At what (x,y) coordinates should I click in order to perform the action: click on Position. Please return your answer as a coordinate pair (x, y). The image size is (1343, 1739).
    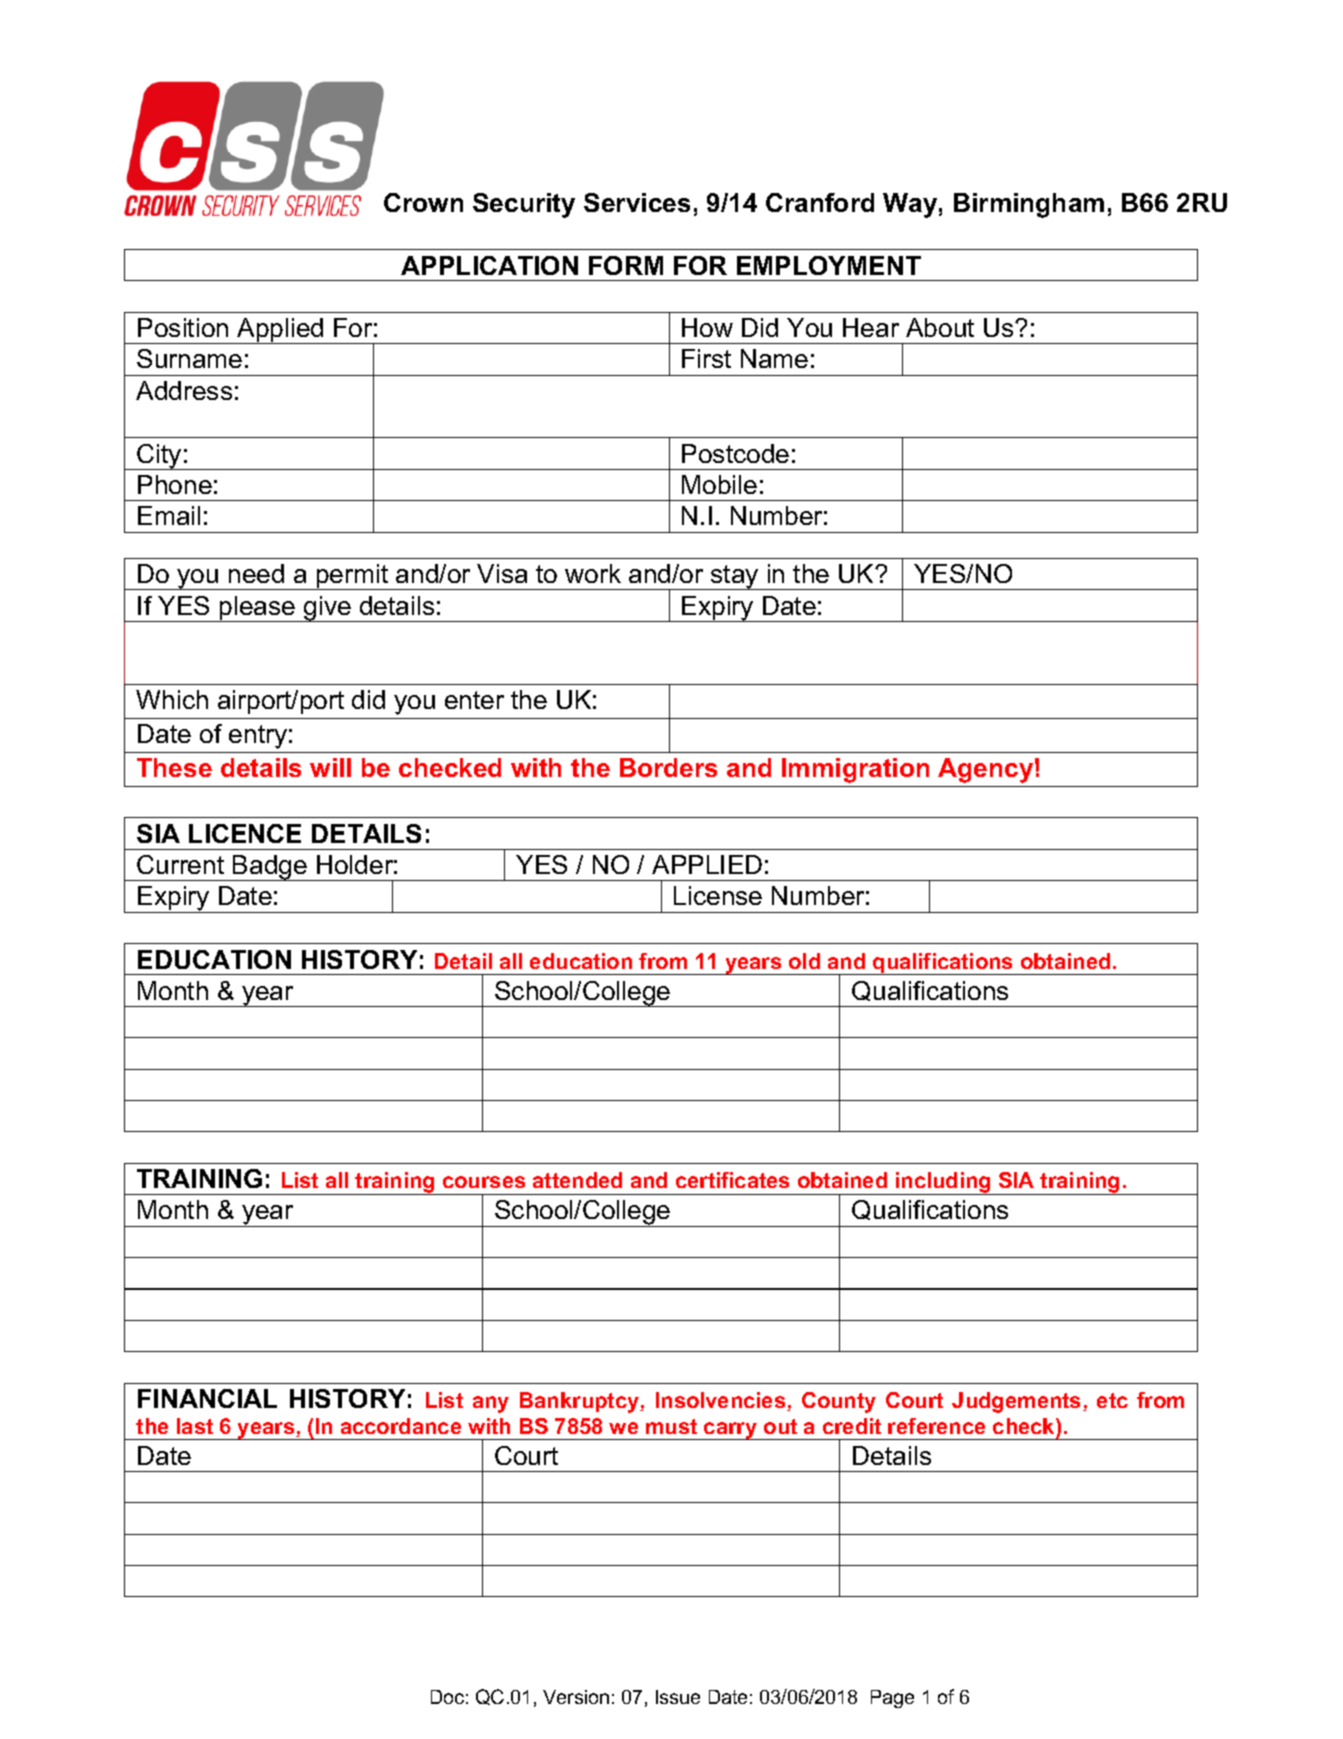
    Looking at the image, I should click on (183, 327).
